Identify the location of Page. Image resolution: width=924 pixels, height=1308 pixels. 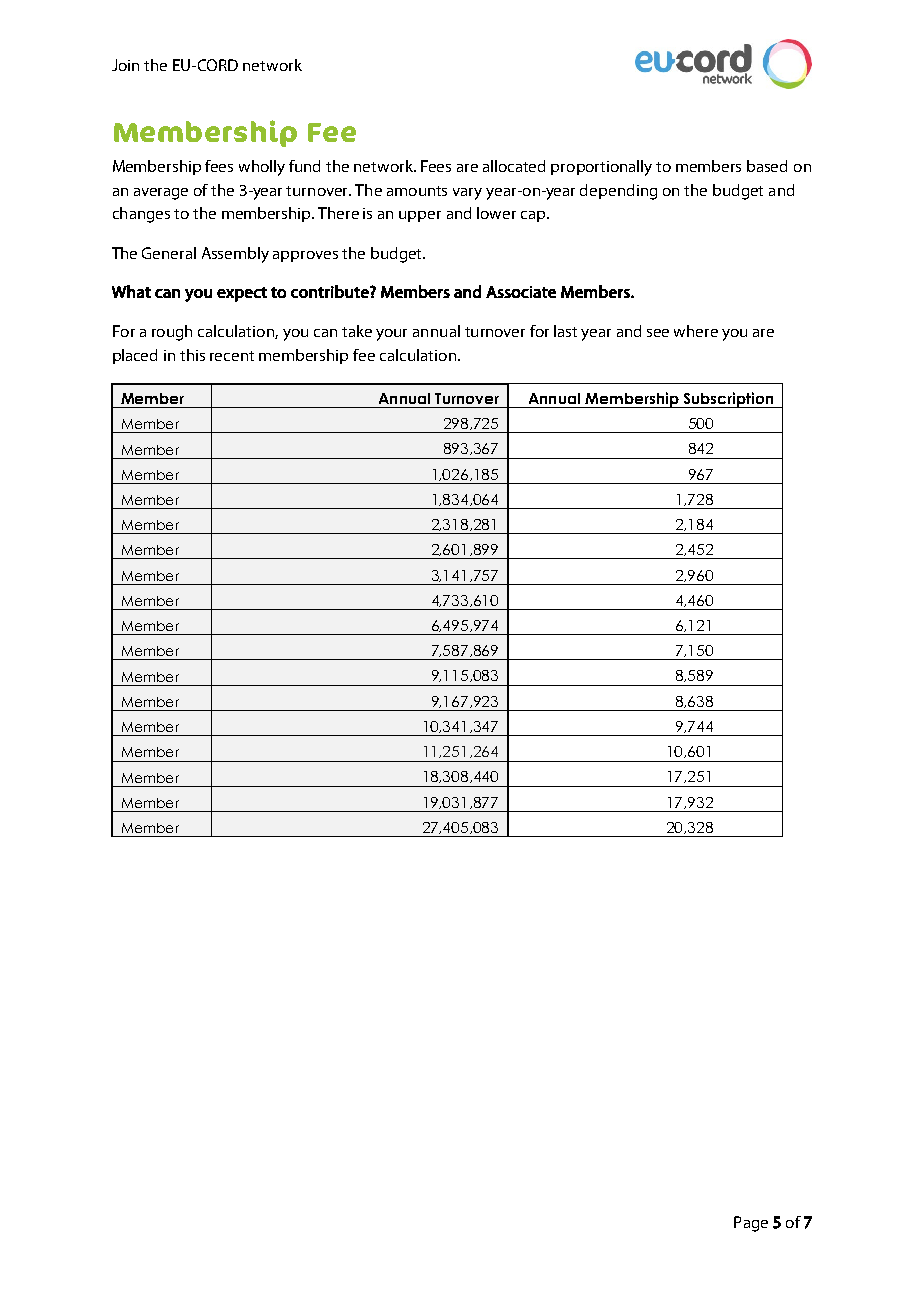
(751, 1224).
